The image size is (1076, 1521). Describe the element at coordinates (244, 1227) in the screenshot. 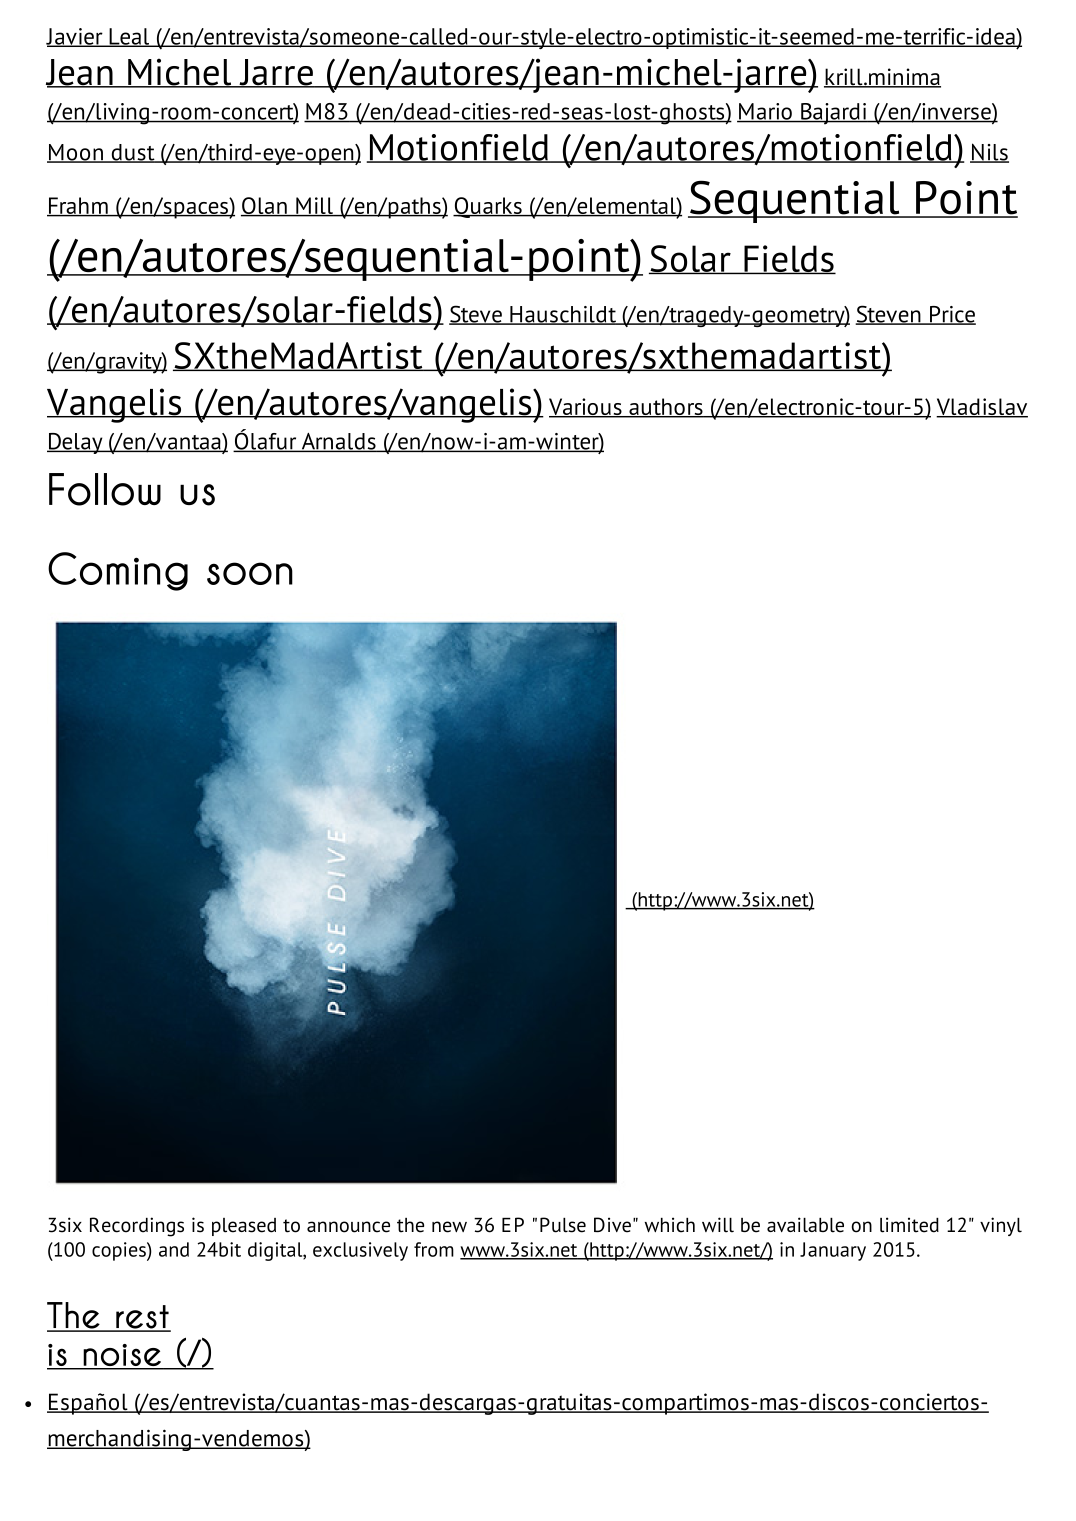

I see `pleased` at that location.
